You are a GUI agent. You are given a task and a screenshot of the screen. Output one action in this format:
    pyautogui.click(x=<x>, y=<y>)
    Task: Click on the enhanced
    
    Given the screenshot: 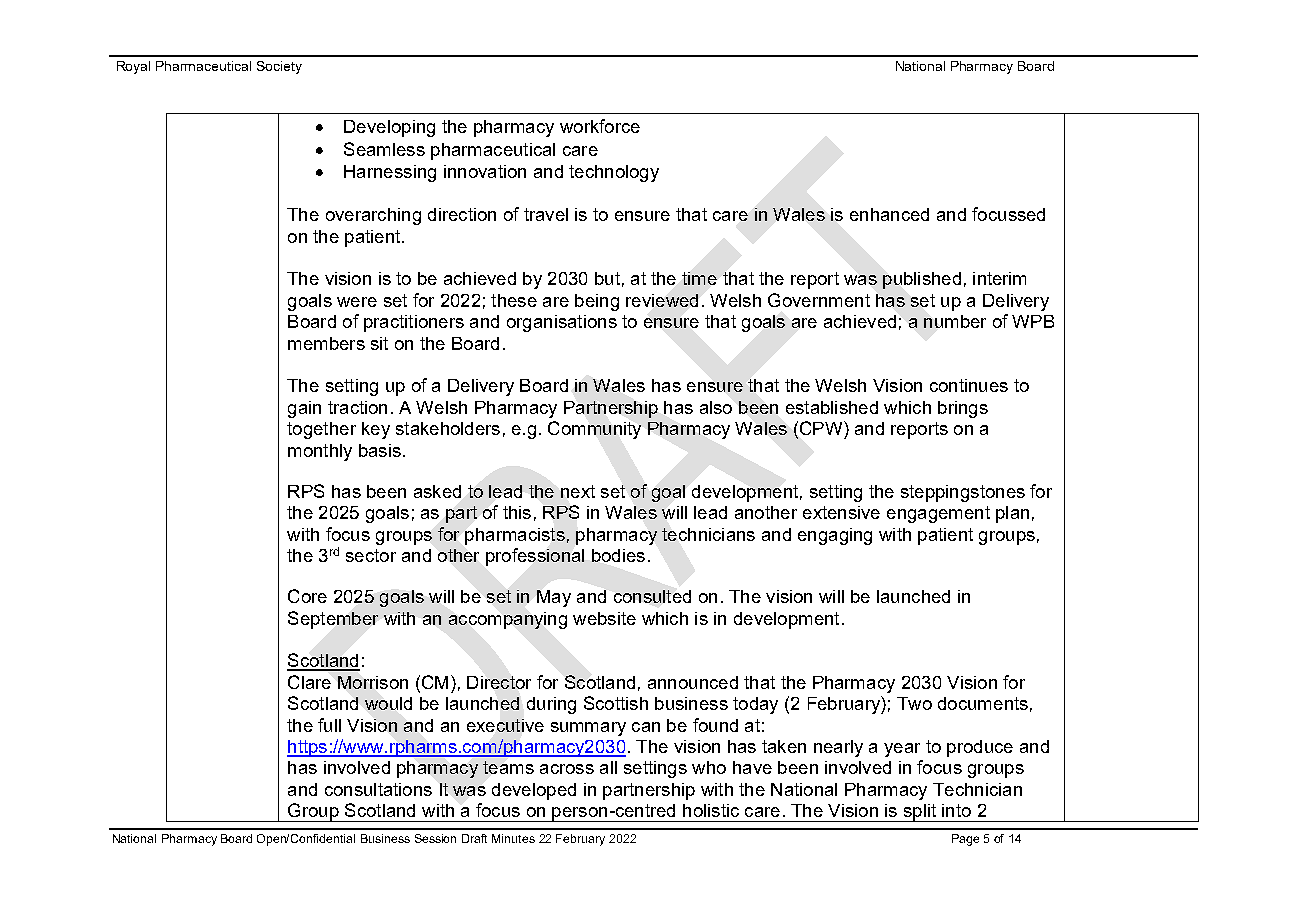 What is the action you would take?
    pyautogui.click(x=889, y=214)
